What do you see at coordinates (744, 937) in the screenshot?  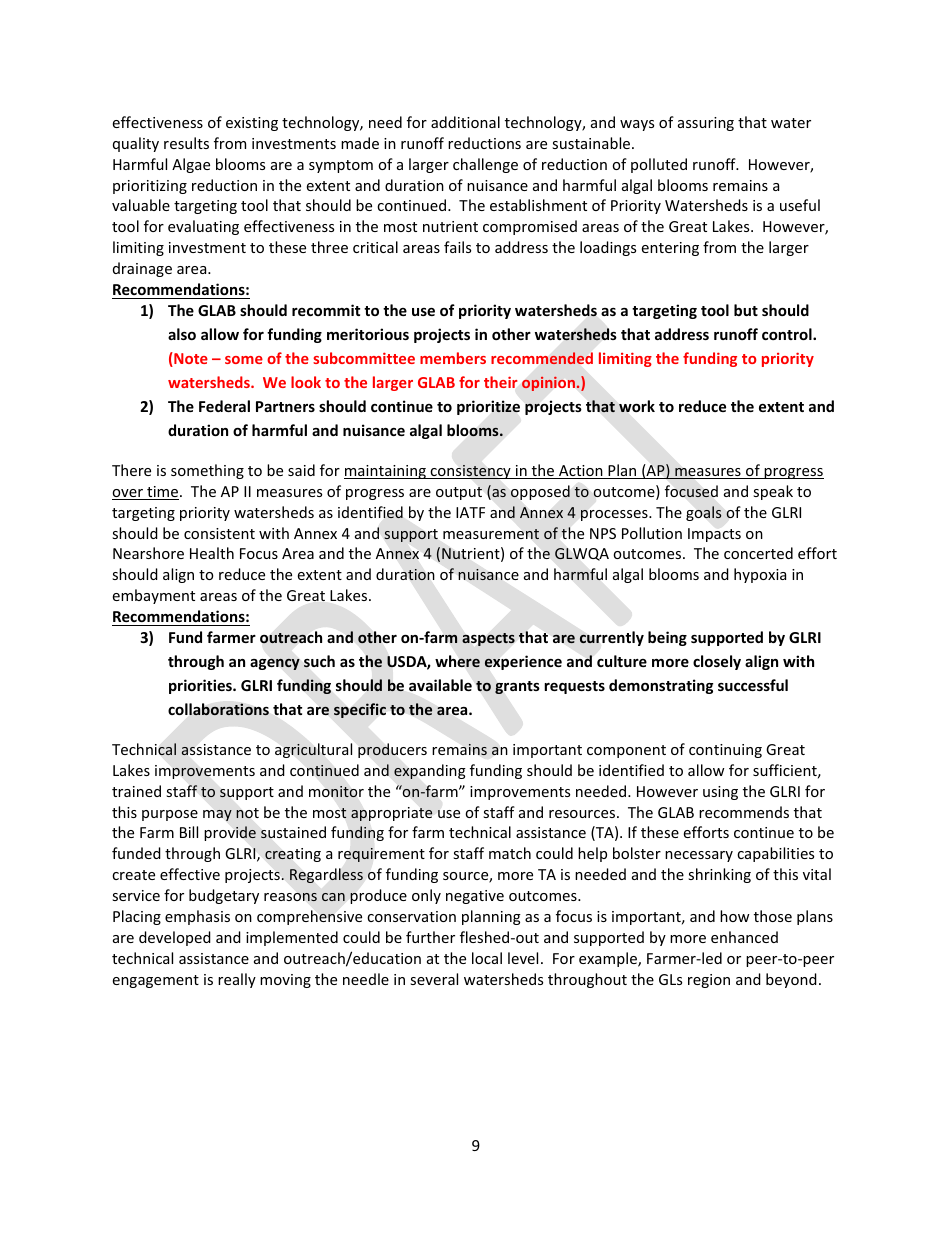 I see `enhanced` at bounding box center [744, 937].
